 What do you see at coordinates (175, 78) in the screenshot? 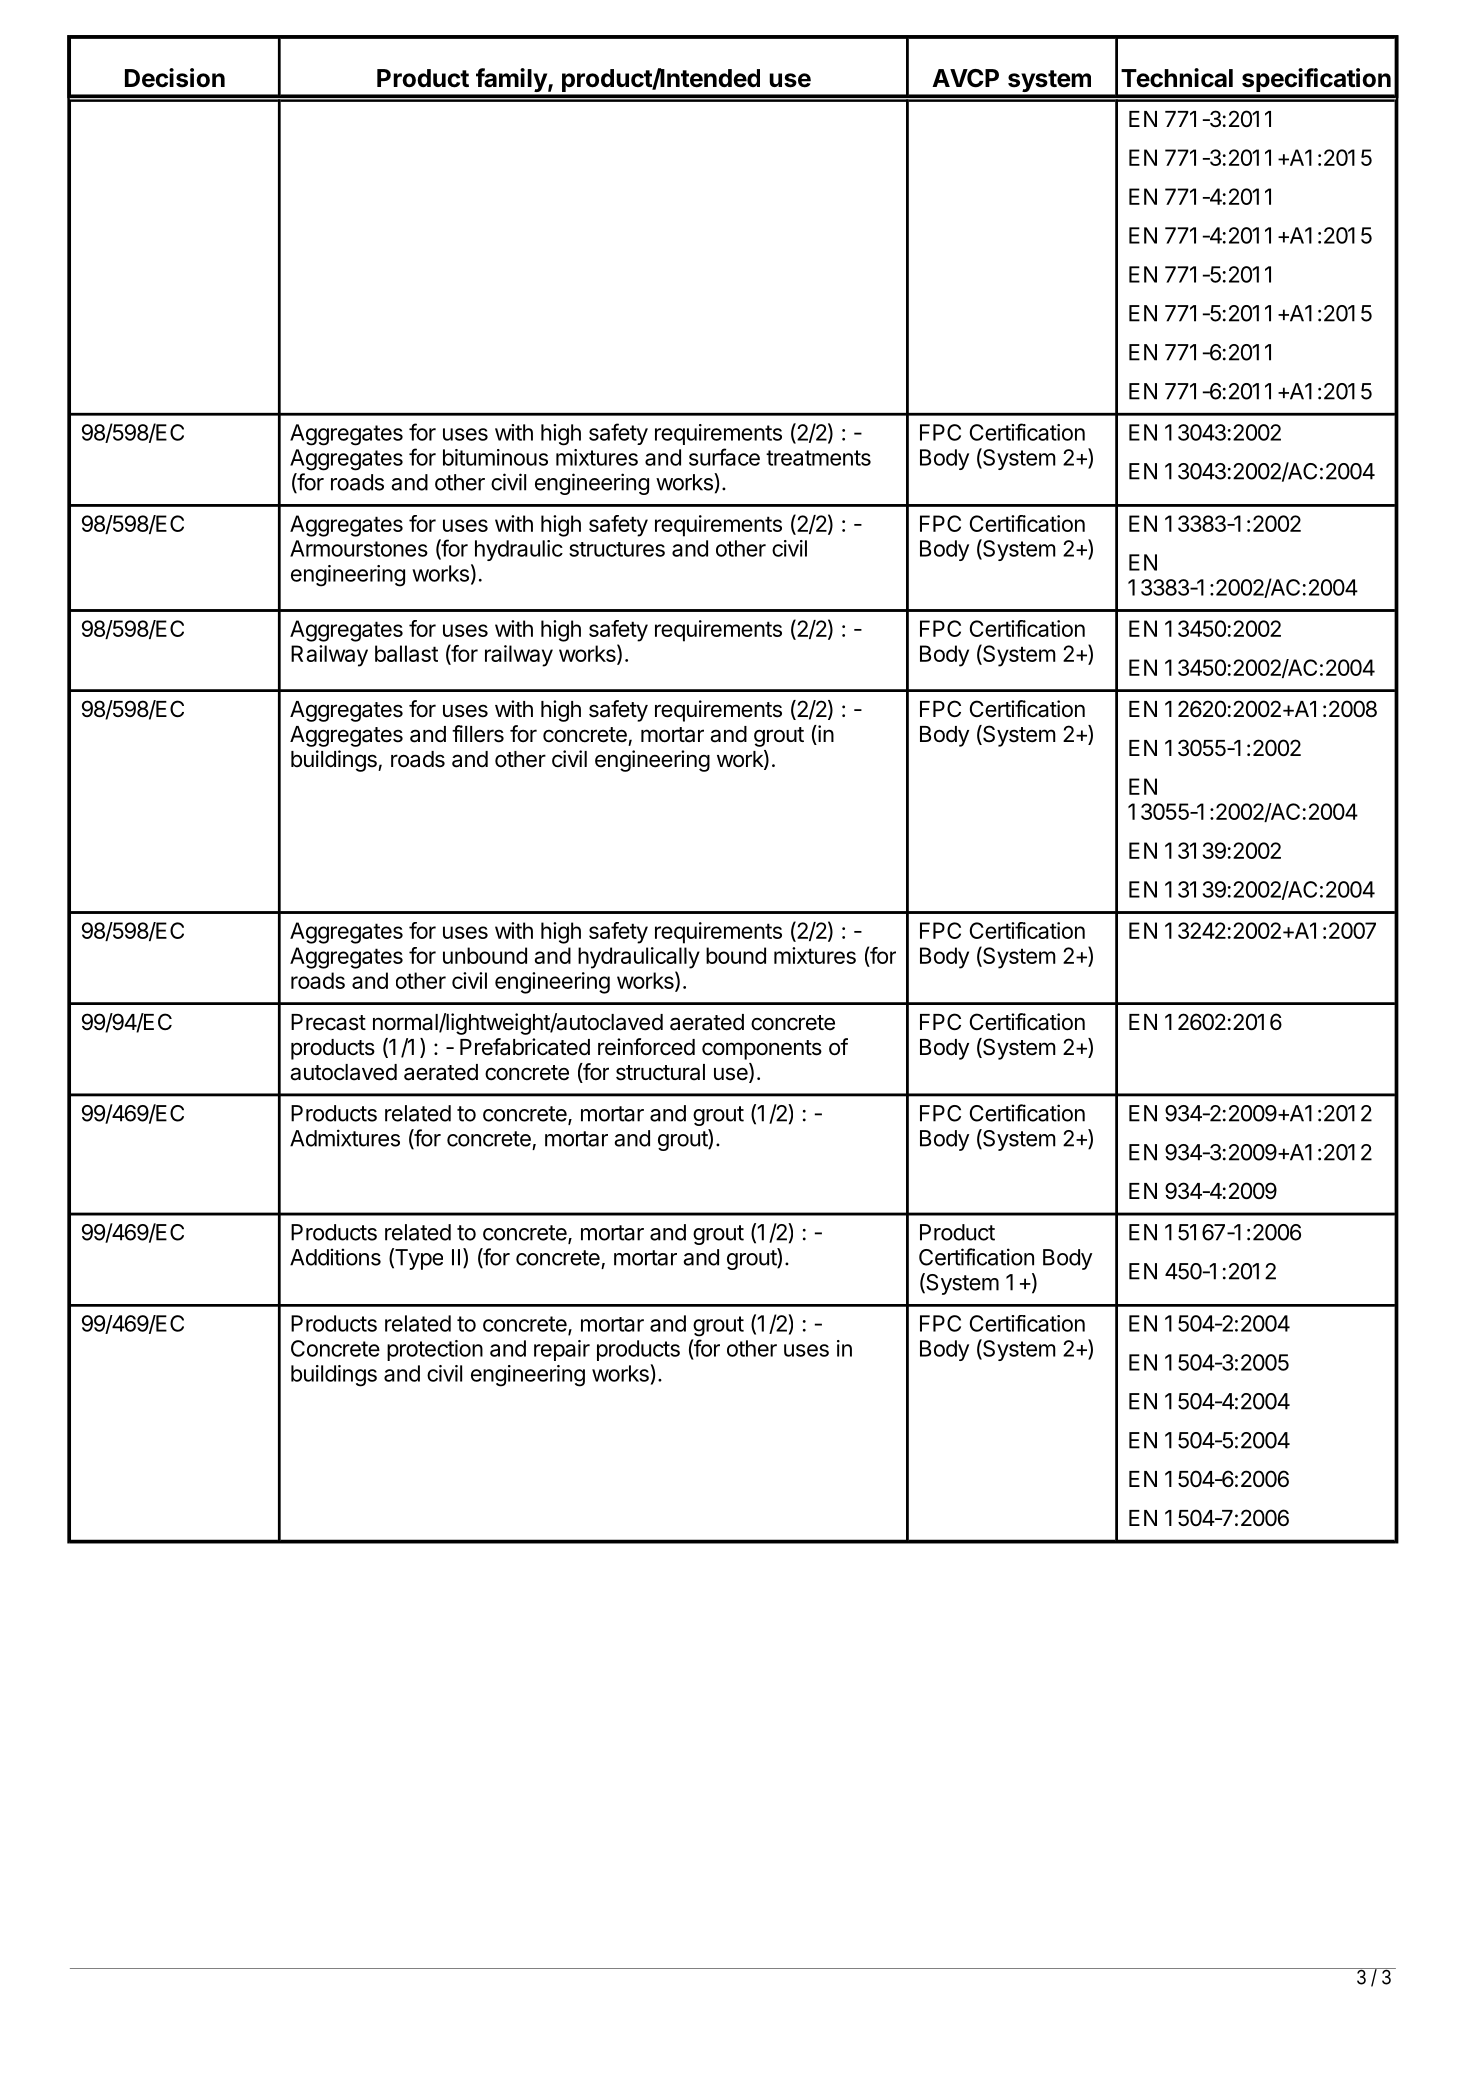
I see `Decision` at bounding box center [175, 78].
